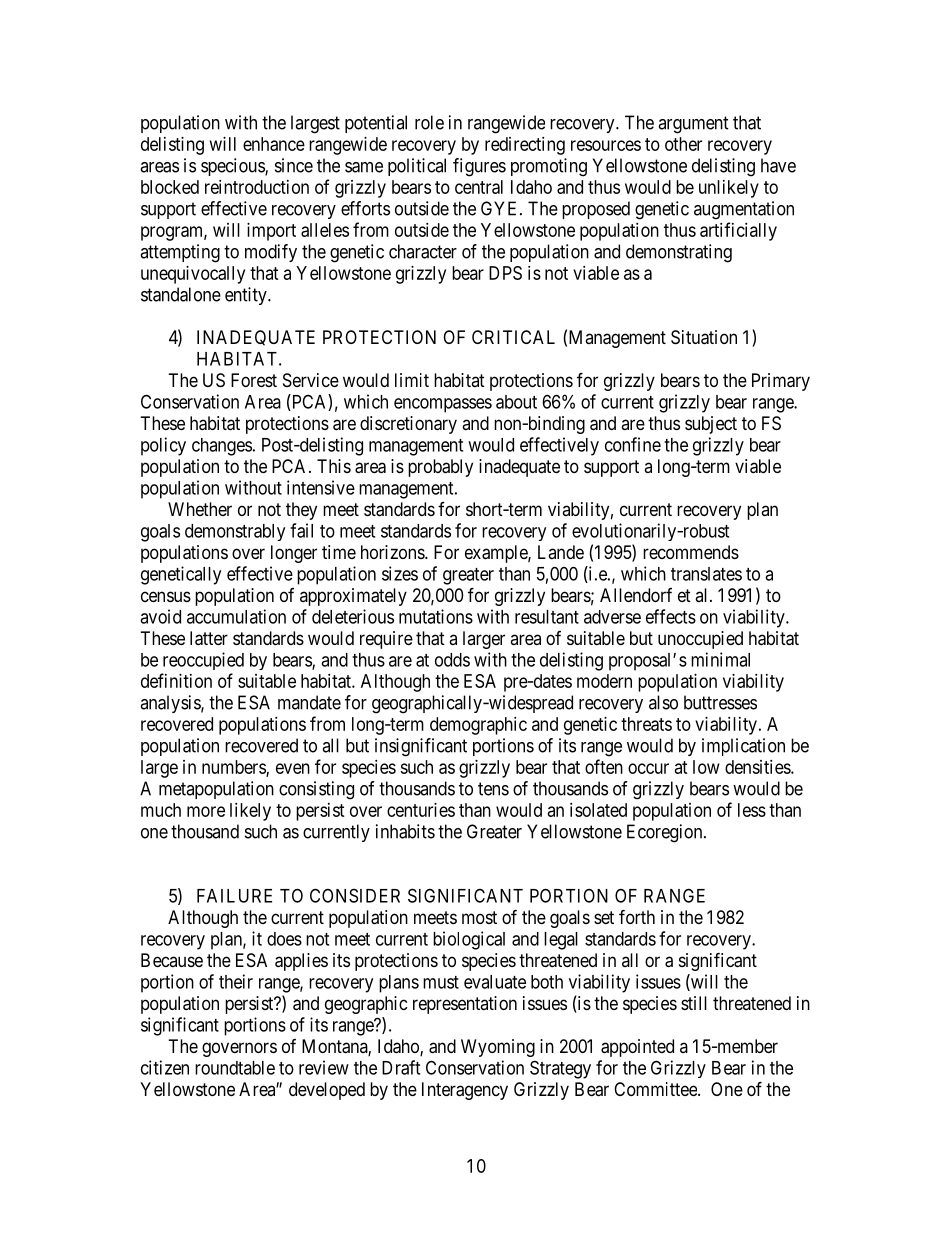  Describe the element at coordinates (233, 167) in the page. I see `specious` at that location.
